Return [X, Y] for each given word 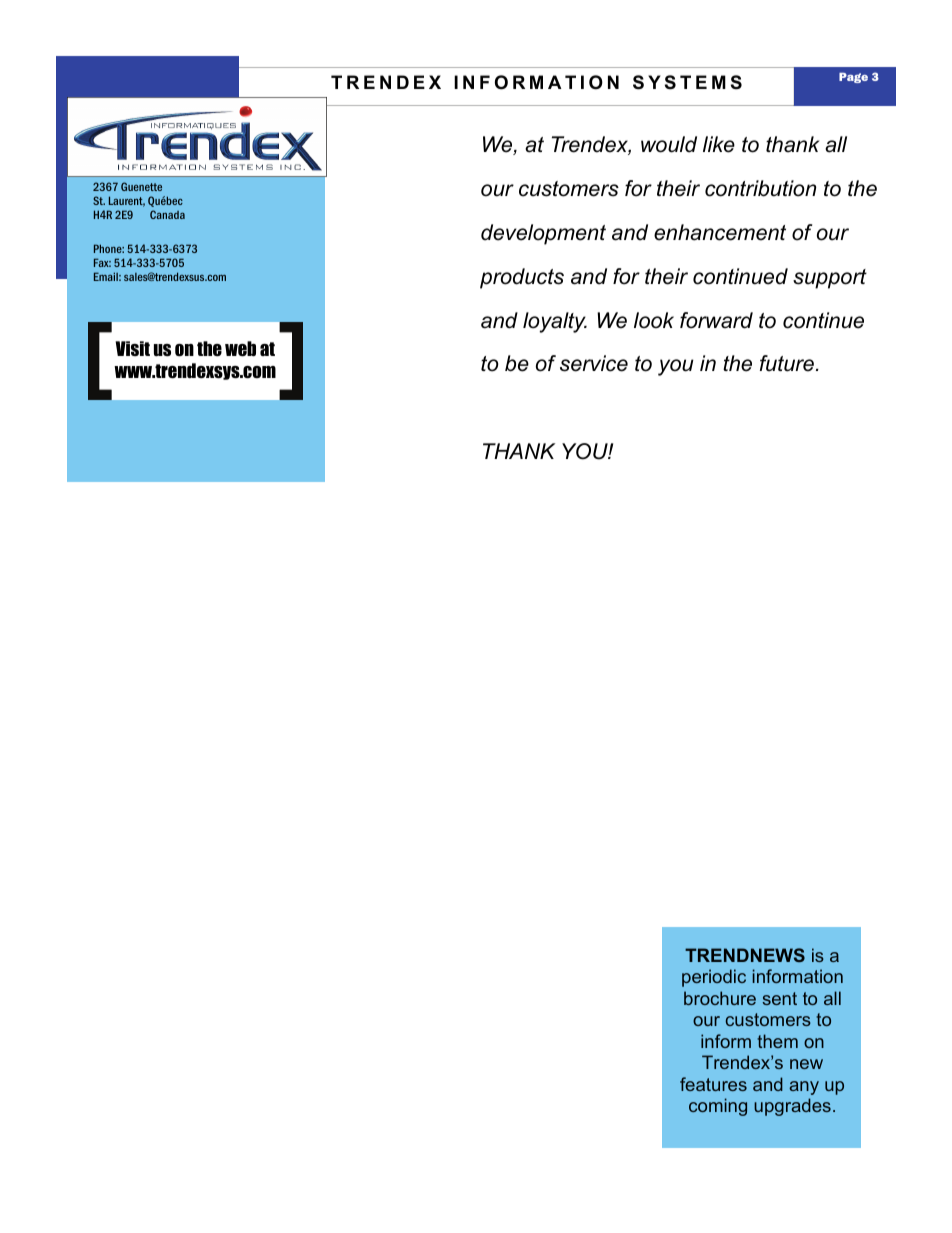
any [804, 1088]
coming [718, 1107]
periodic [714, 978]
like [719, 144]
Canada [167, 214]
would [669, 144]
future [787, 363]
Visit [132, 348]
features [713, 1084]
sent [779, 998]
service [594, 363]
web [240, 349]
